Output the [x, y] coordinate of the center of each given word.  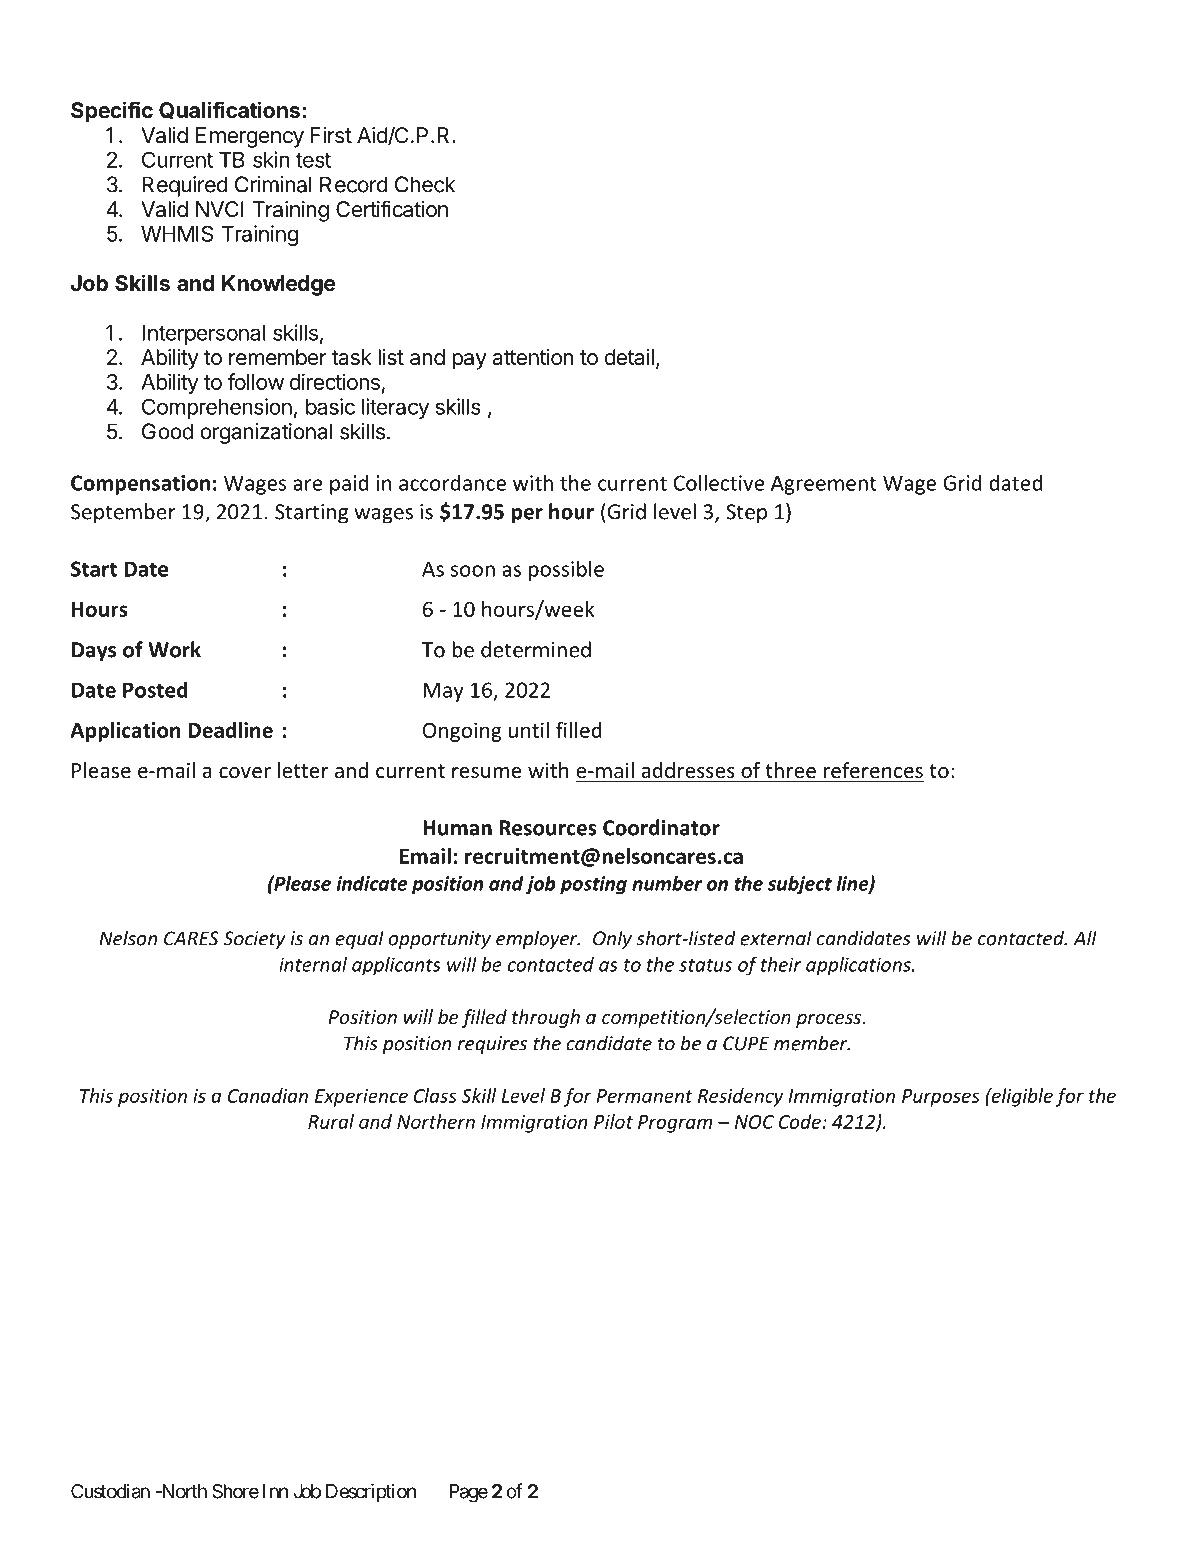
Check [425, 184]
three [790, 771]
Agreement [824, 485]
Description [371, 1493]
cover [245, 773]
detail [629, 357]
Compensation [140, 485]
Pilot [613, 1121]
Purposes [941, 1098]
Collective [719, 482]
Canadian [268, 1095]
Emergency [250, 137]
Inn [275, 1491]
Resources [548, 828]
